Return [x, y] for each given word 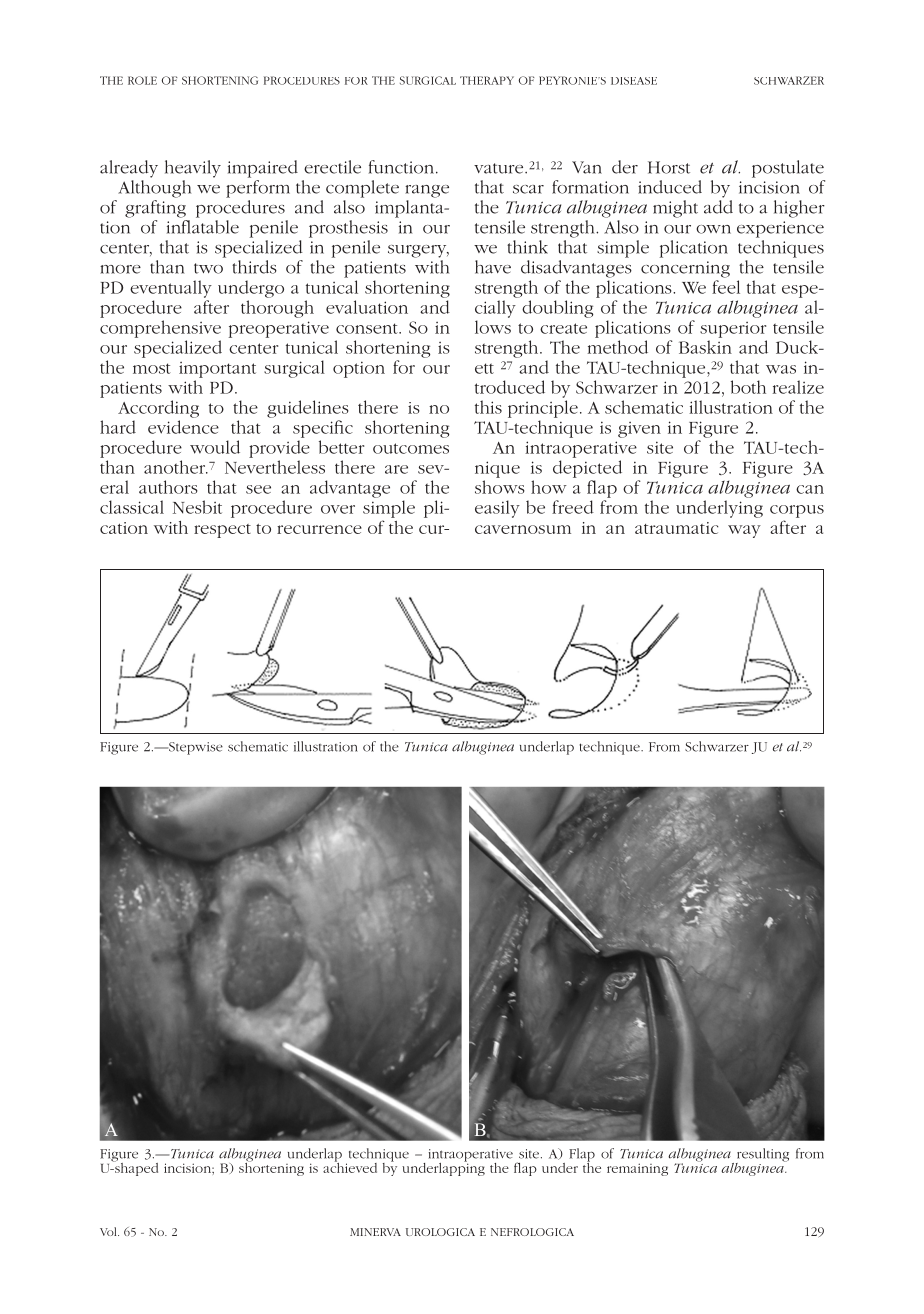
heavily [193, 169]
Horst [669, 167]
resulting [762, 1156]
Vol [109, 1231]
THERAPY [487, 80]
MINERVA [375, 1232]
